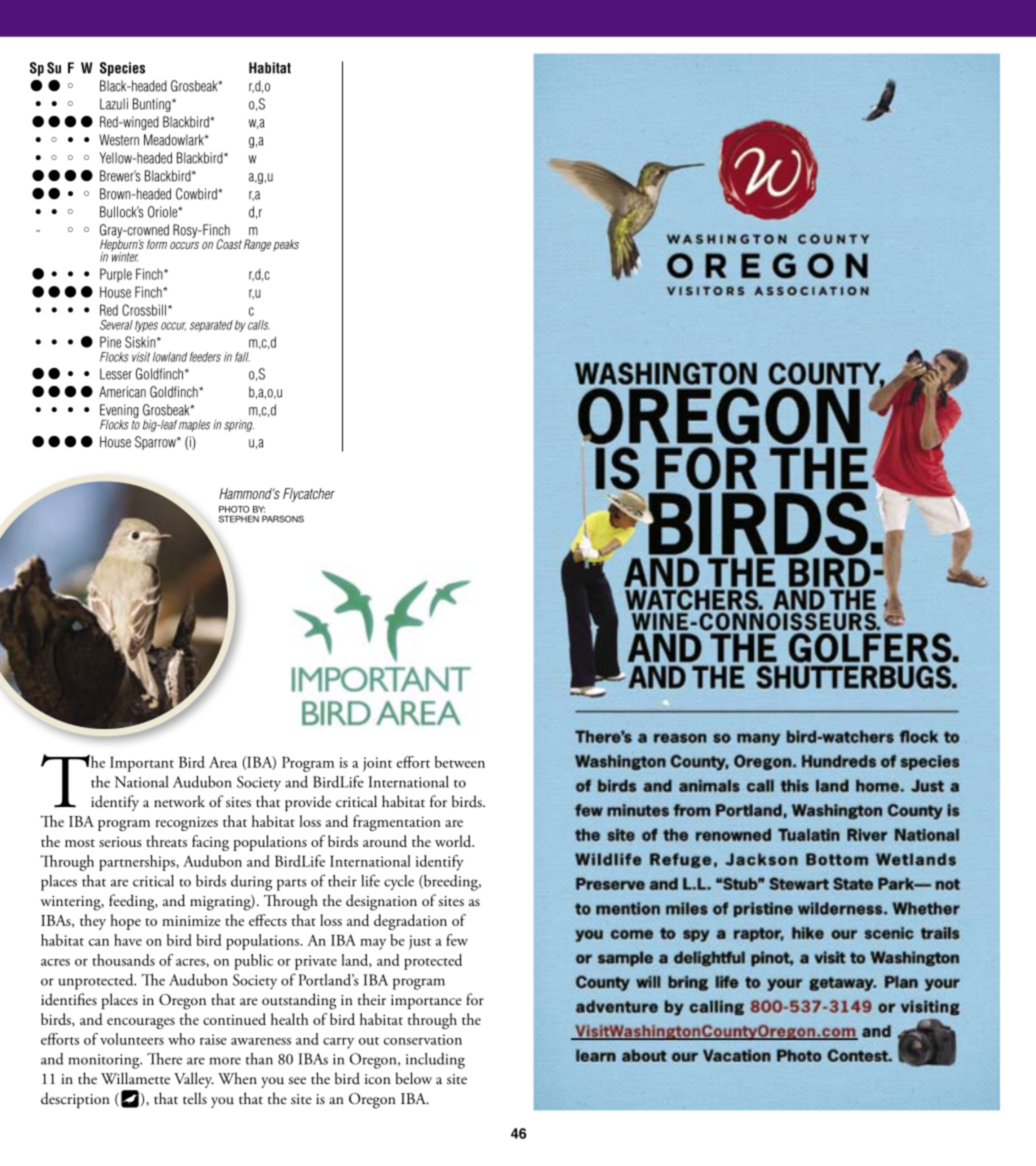 The height and width of the screenshot is (1166, 1036). I want to click on calls, so click(259, 325).
